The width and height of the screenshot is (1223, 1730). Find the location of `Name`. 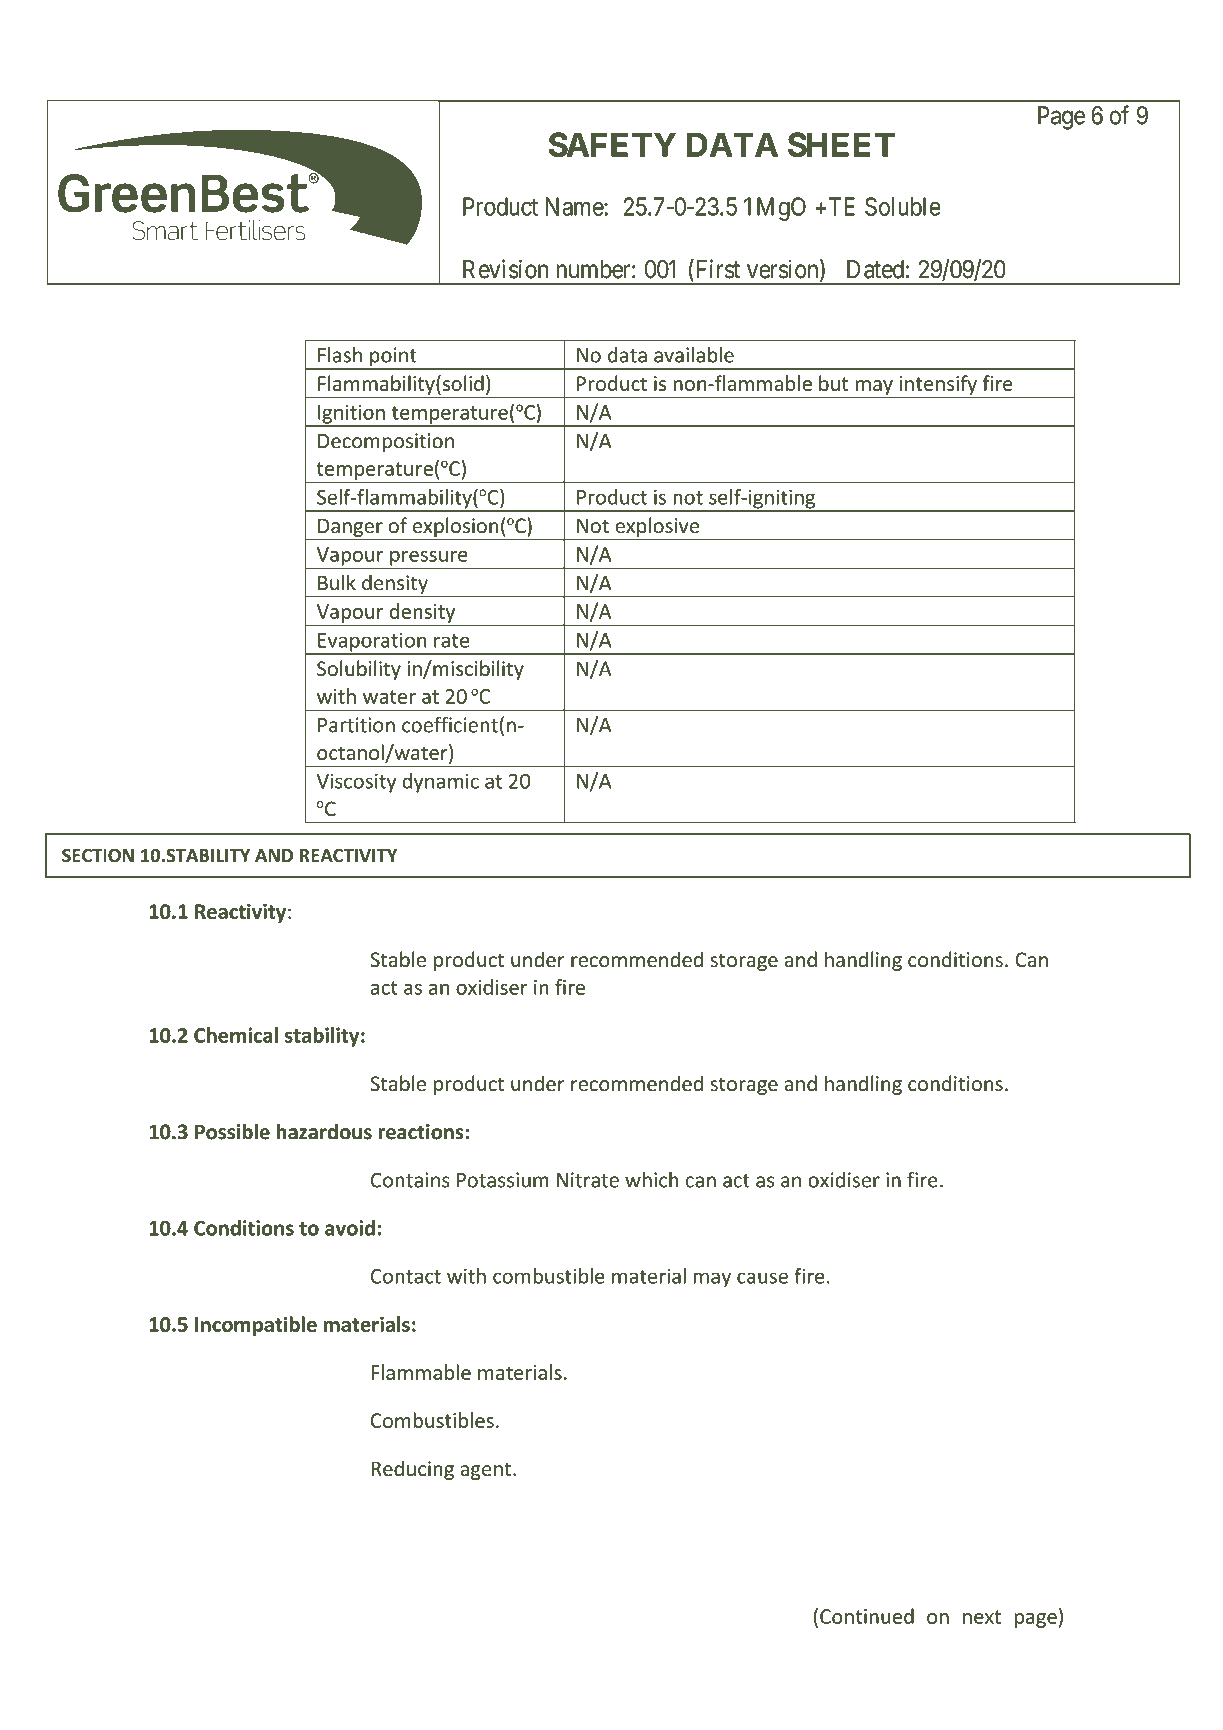

Name is located at coordinates (575, 206).
